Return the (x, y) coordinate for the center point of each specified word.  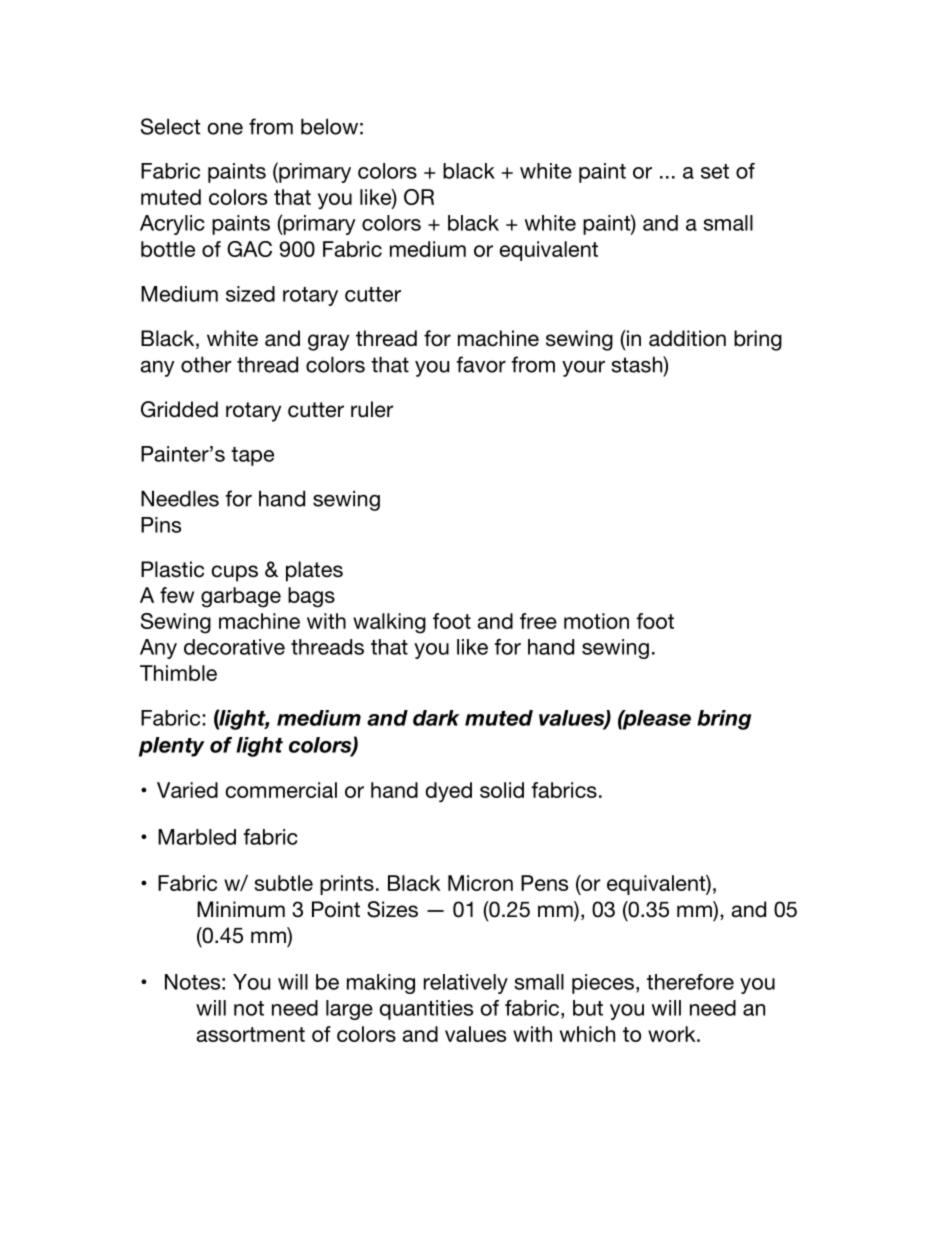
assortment (251, 1034)
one (225, 128)
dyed (448, 792)
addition (687, 338)
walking (389, 623)
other (206, 364)
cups (234, 573)
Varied (187, 790)
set (715, 171)
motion (596, 621)
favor (481, 364)
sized (250, 294)
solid (502, 790)
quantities (426, 1010)
